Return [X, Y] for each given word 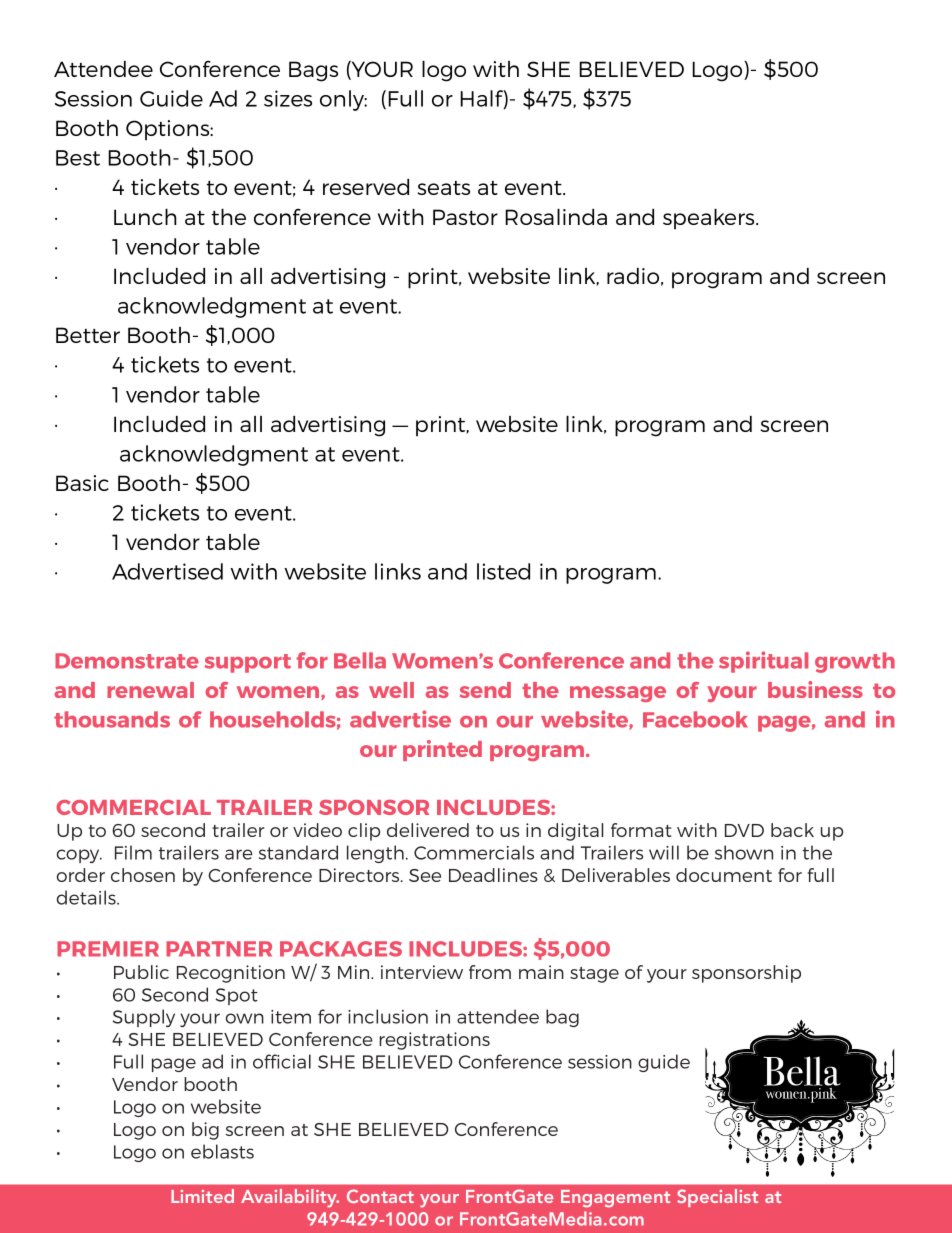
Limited [202, 1196]
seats [443, 188]
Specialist [717, 1198]
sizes [288, 98]
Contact [380, 1196]
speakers [710, 219]
